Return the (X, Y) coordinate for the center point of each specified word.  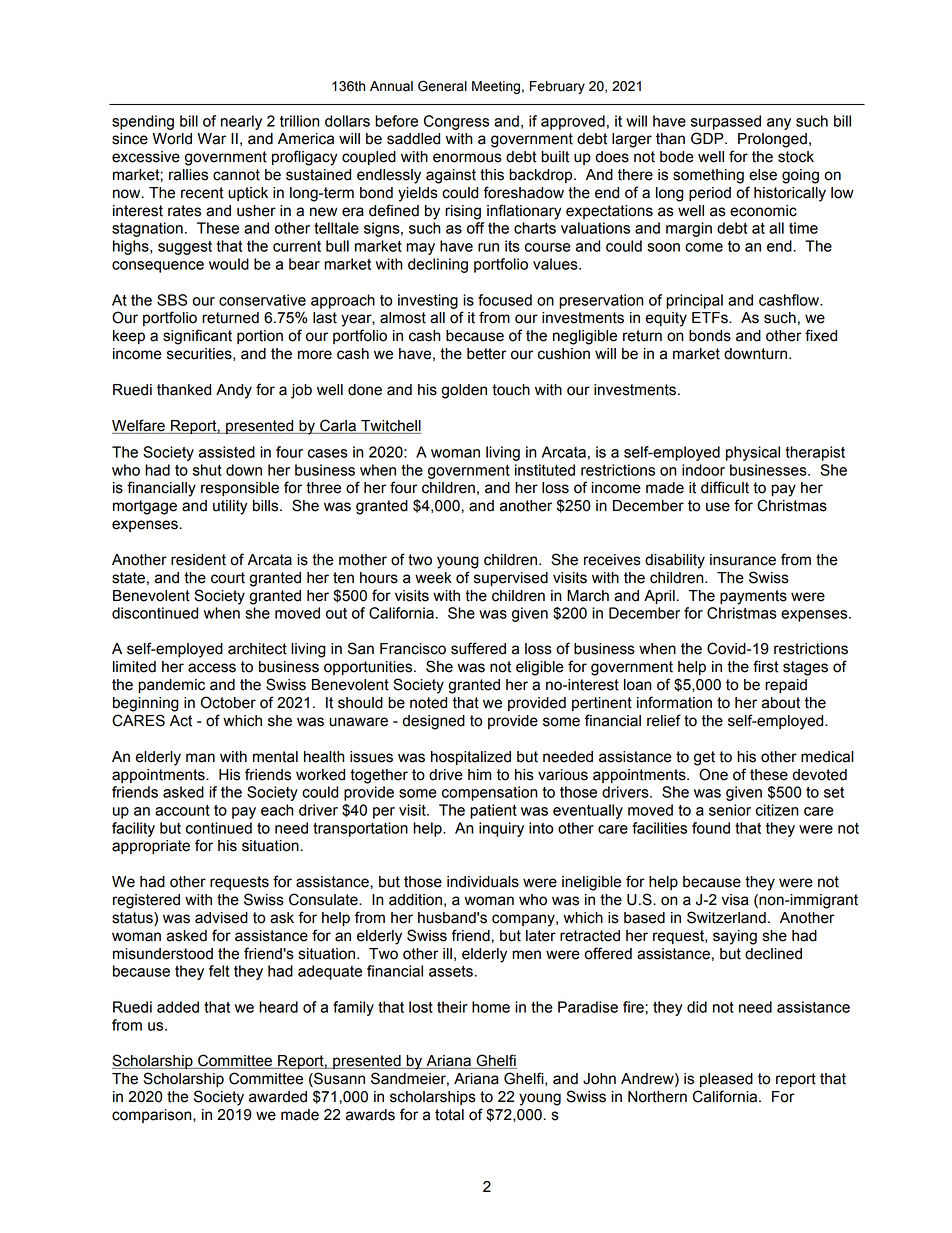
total (449, 1115)
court (228, 578)
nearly (241, 122)
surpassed (726, 122)
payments (753, 597)
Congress (456, 122)
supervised (511, 579)
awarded (278, 1097)
